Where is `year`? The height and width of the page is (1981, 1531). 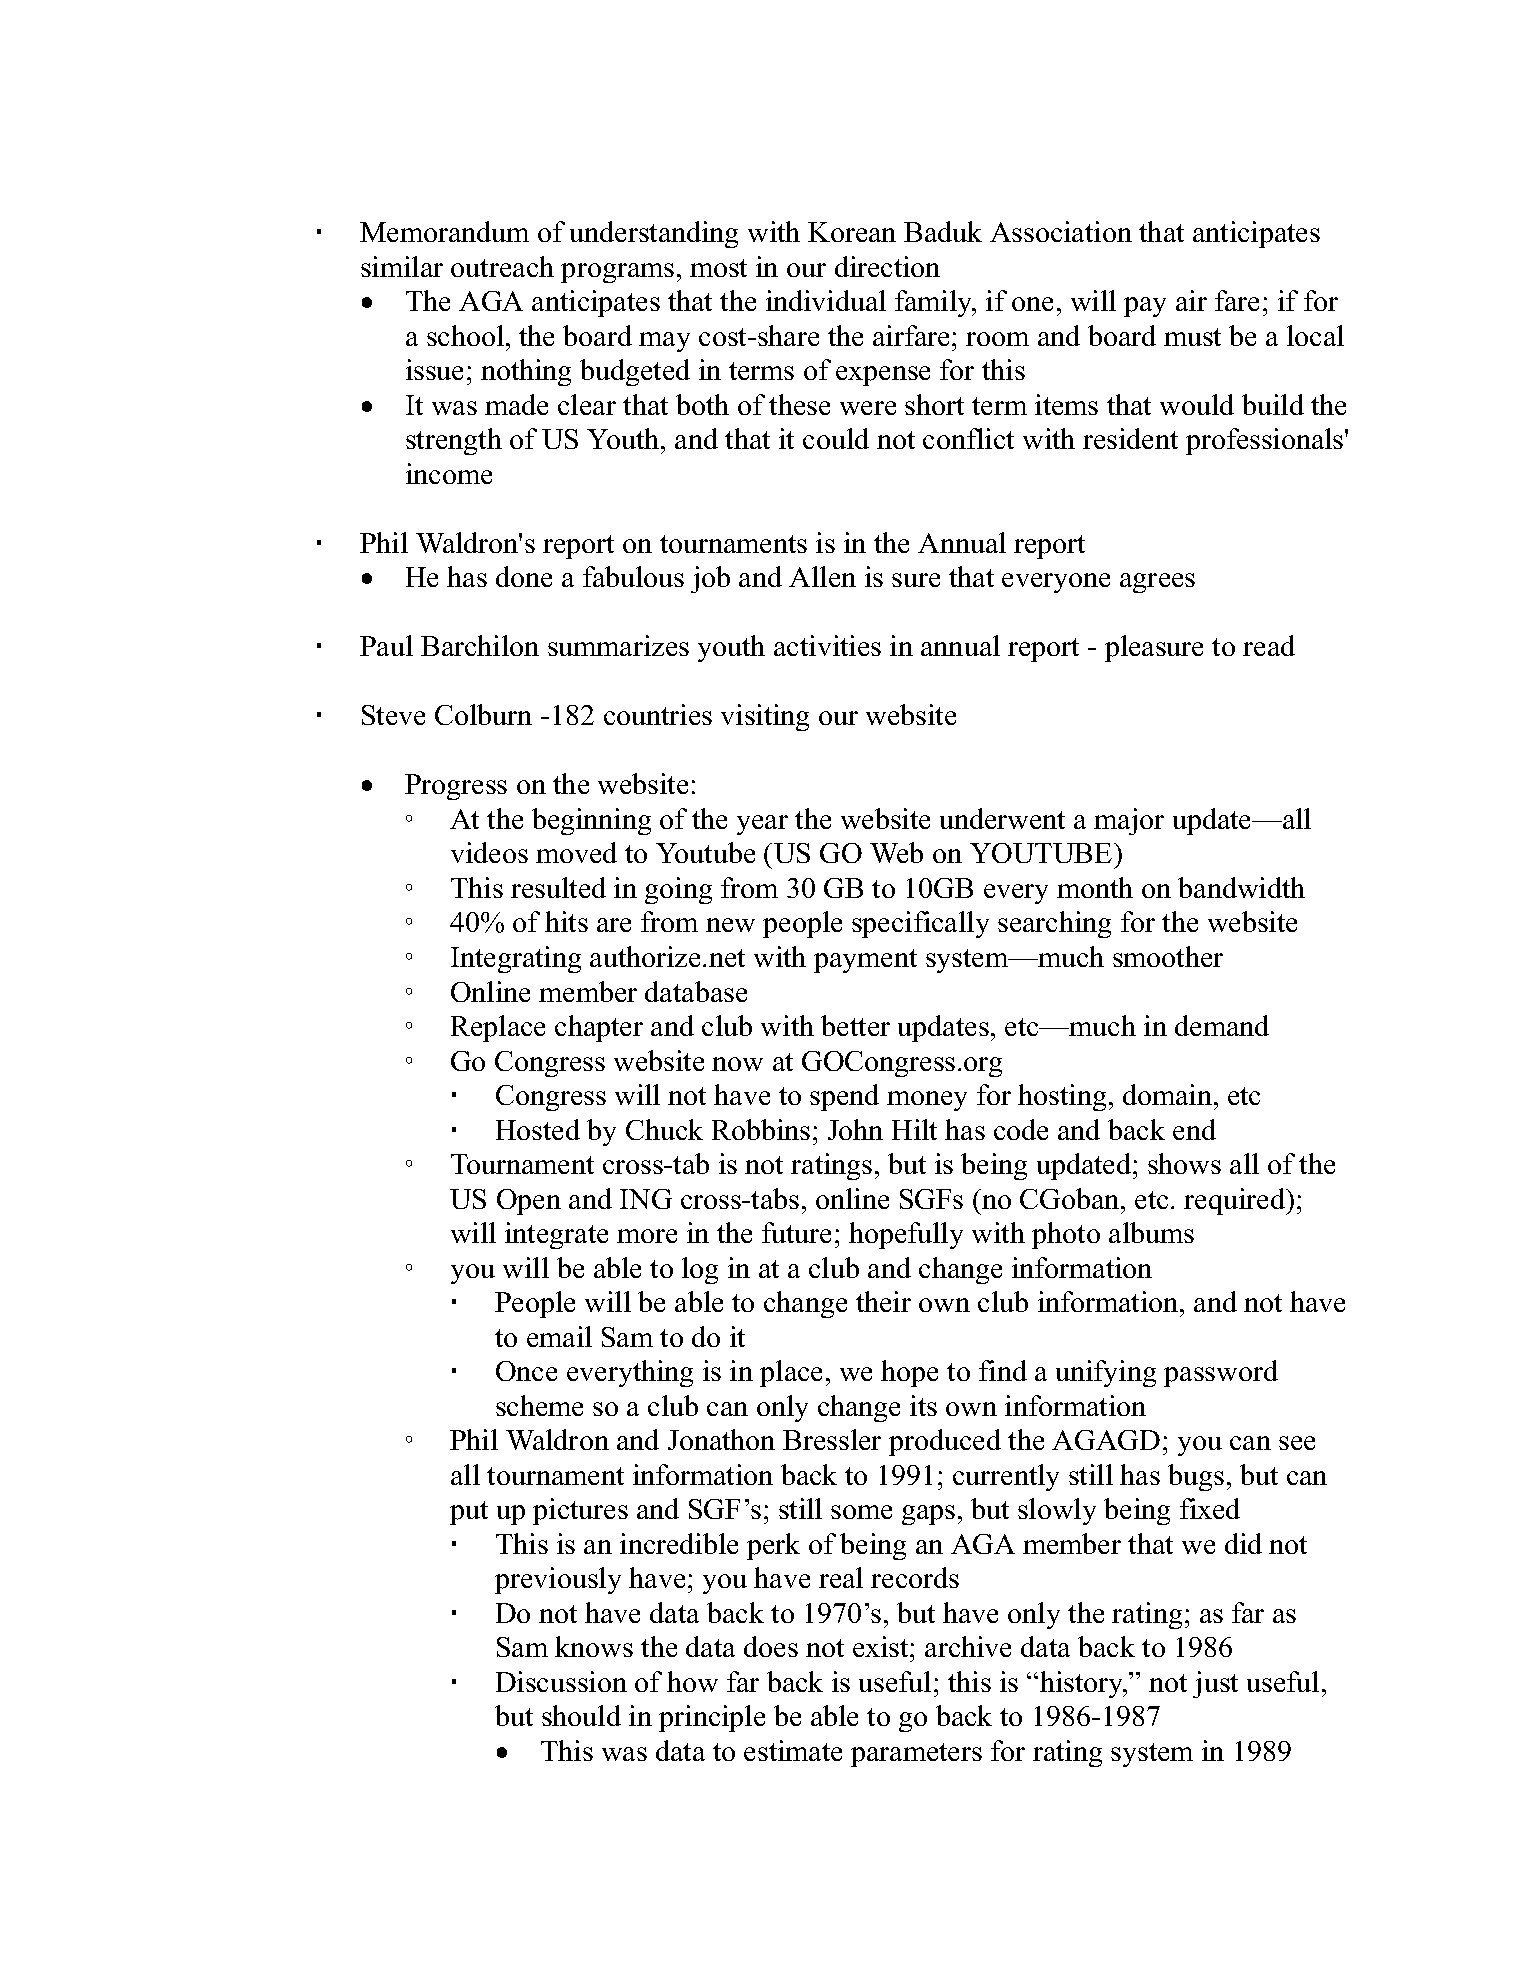
year is located at coordinates (762, 825).
